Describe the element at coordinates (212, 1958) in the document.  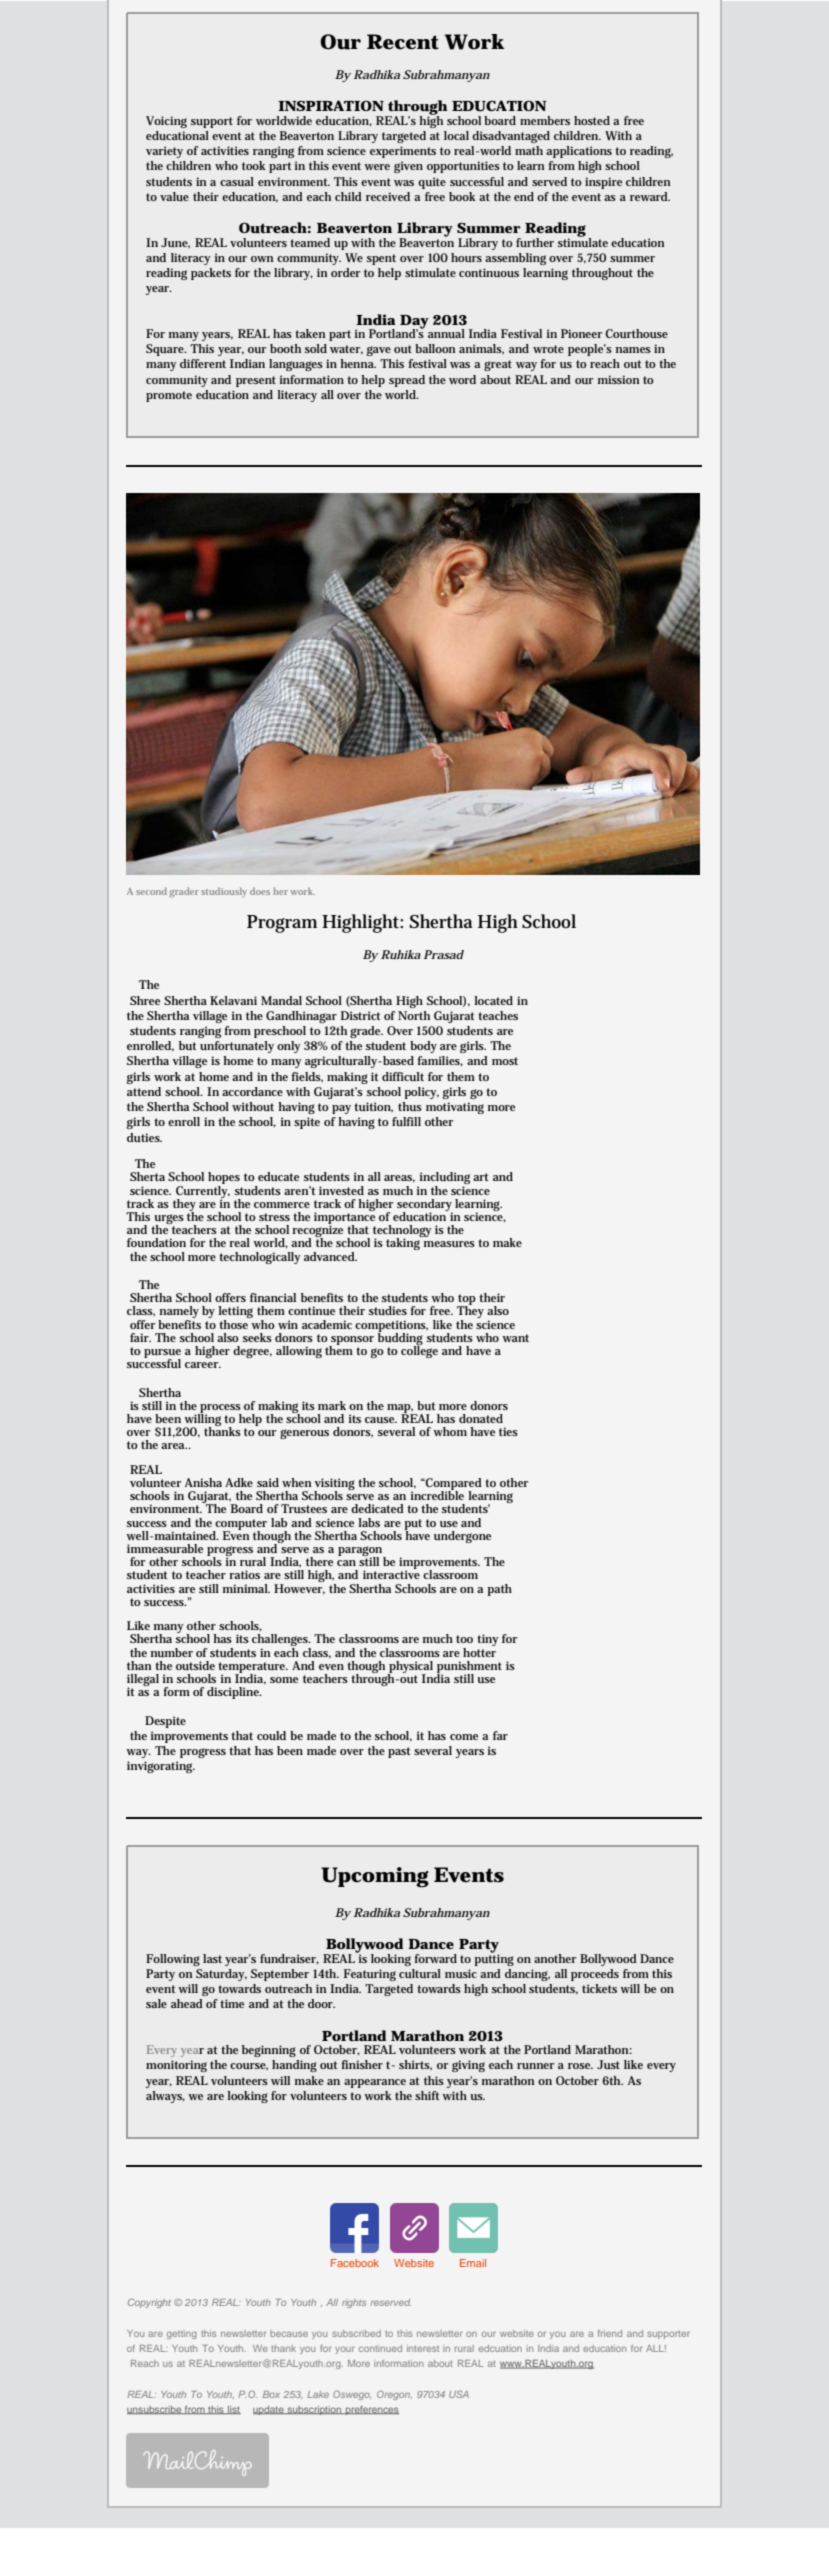
I see `last` at that location.
